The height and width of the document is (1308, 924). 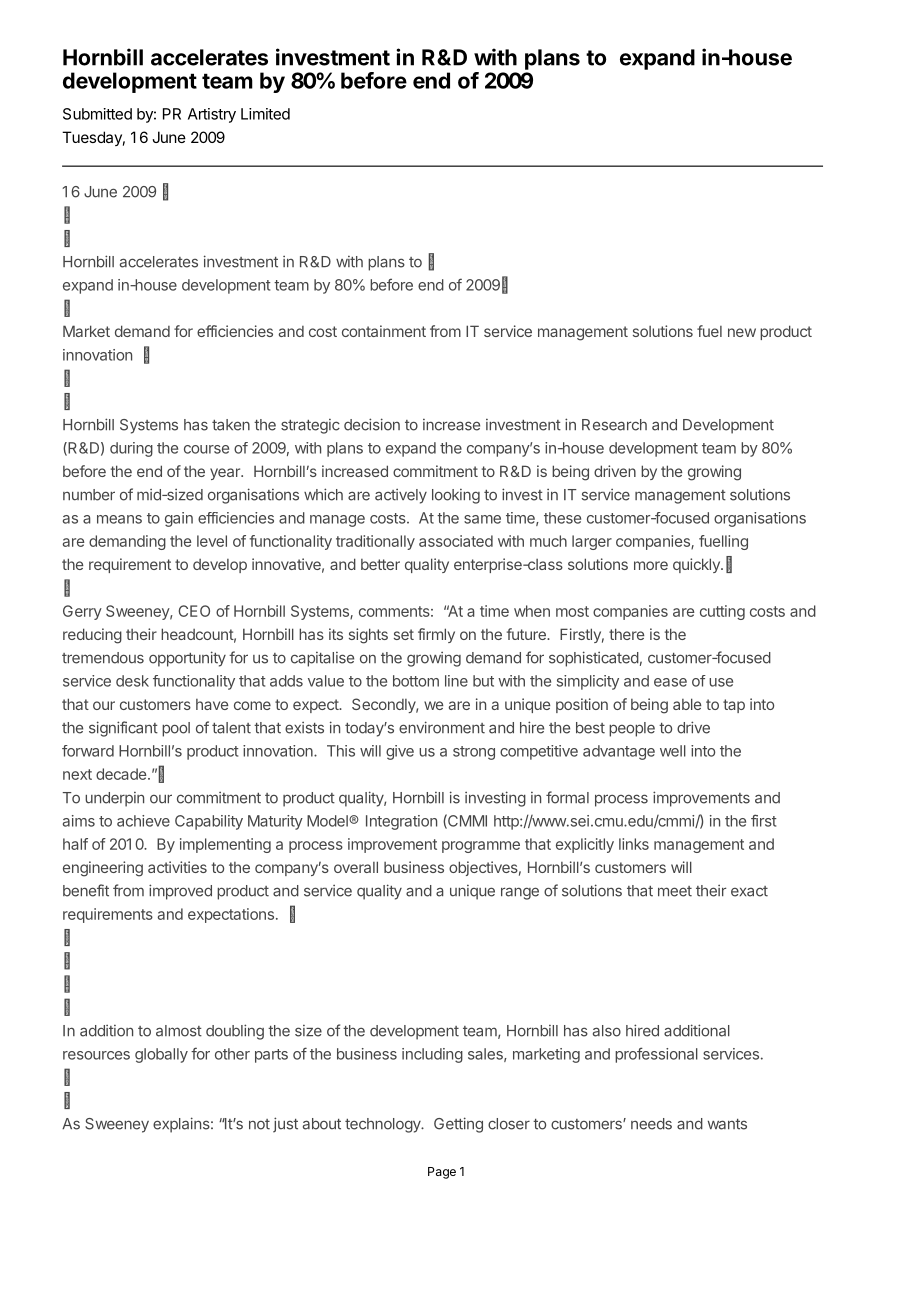 What do you see at coordinates (372, 424) in the document?
I see `decision` at bounding box center [372, 424].
